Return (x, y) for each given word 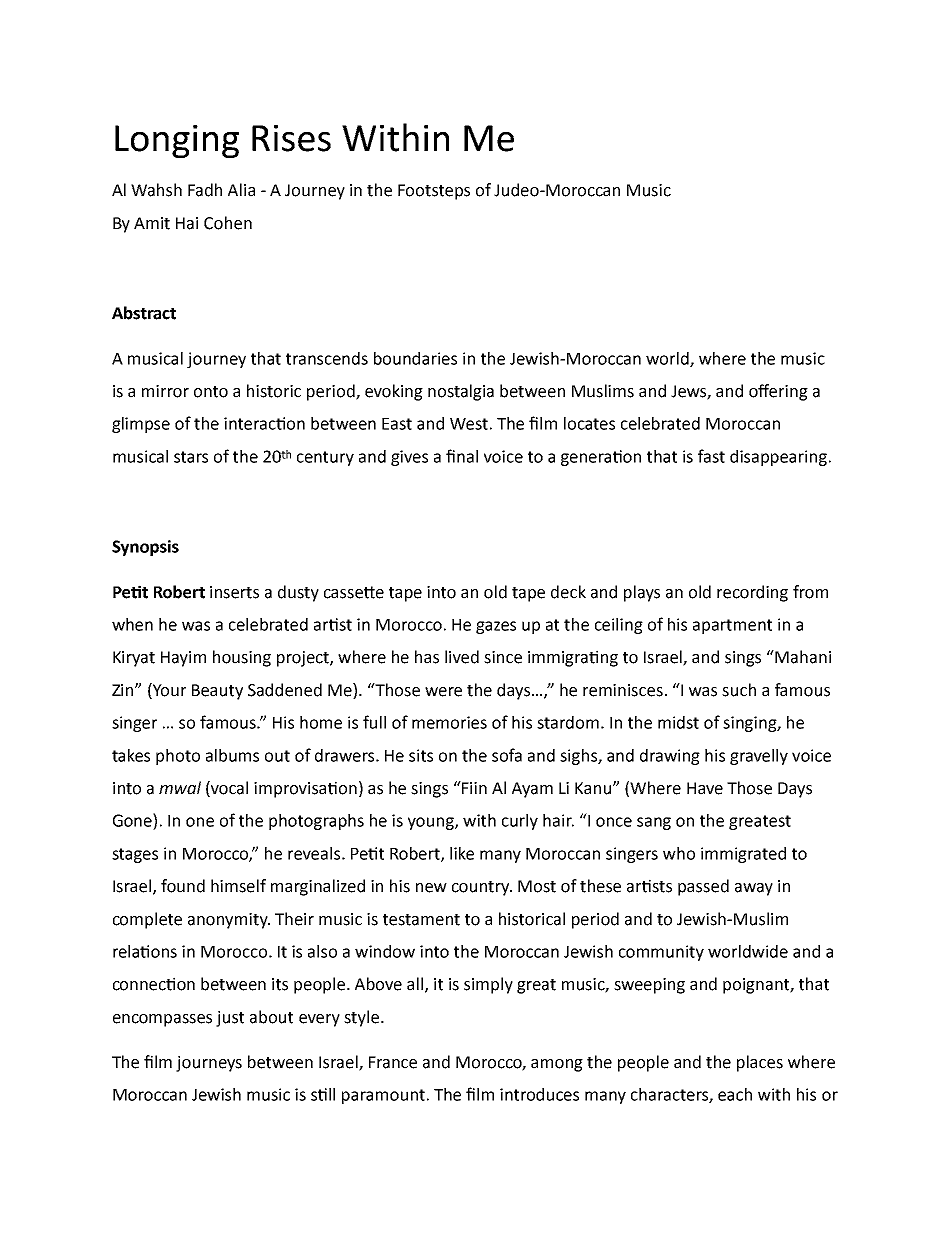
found (183, 886)
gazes (496, 627)
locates (589, 423)
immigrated (743, 855)
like (462, 853)
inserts (234, 592)
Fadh (205, 190)
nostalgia (461, 392)
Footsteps (434, 192)
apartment (732, 626)
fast (711, 456)
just (230, 1019)
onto (211, 392)
